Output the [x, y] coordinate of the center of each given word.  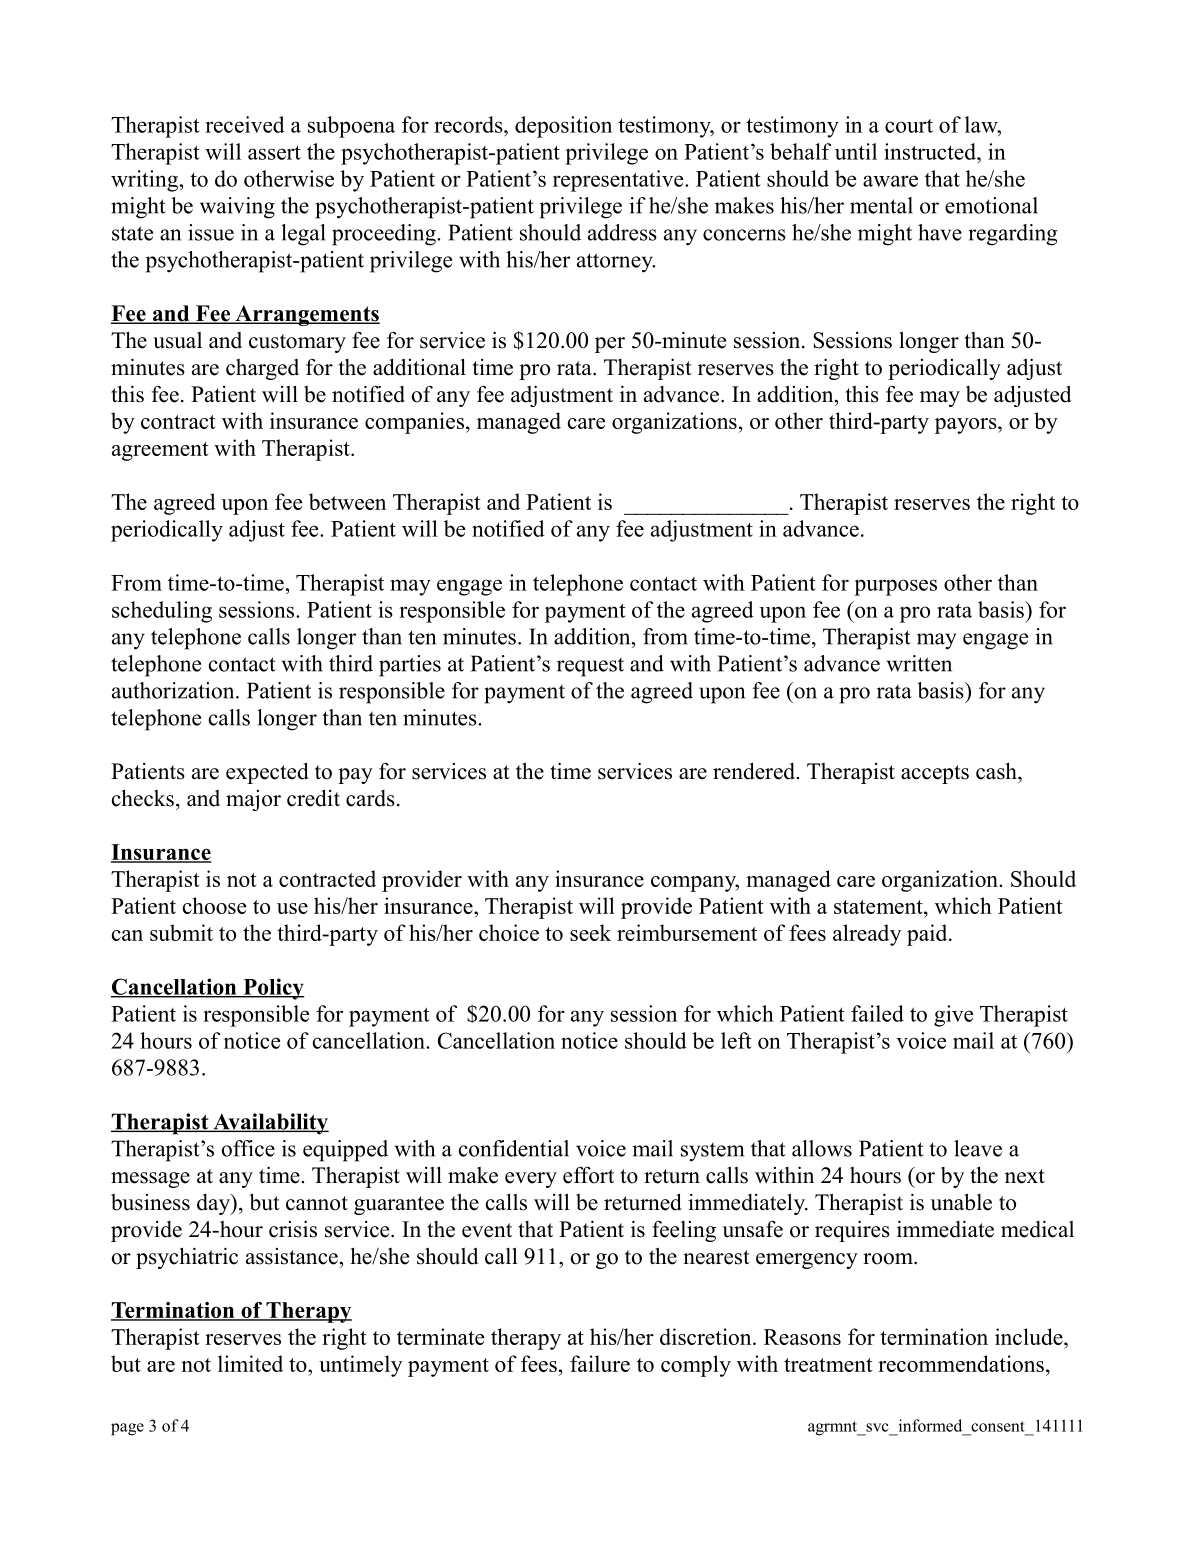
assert [274, 153]
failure [600, 1363]
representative [619, 181]
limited [250, 1363]
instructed [931, 151]
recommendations [961, 1363]
